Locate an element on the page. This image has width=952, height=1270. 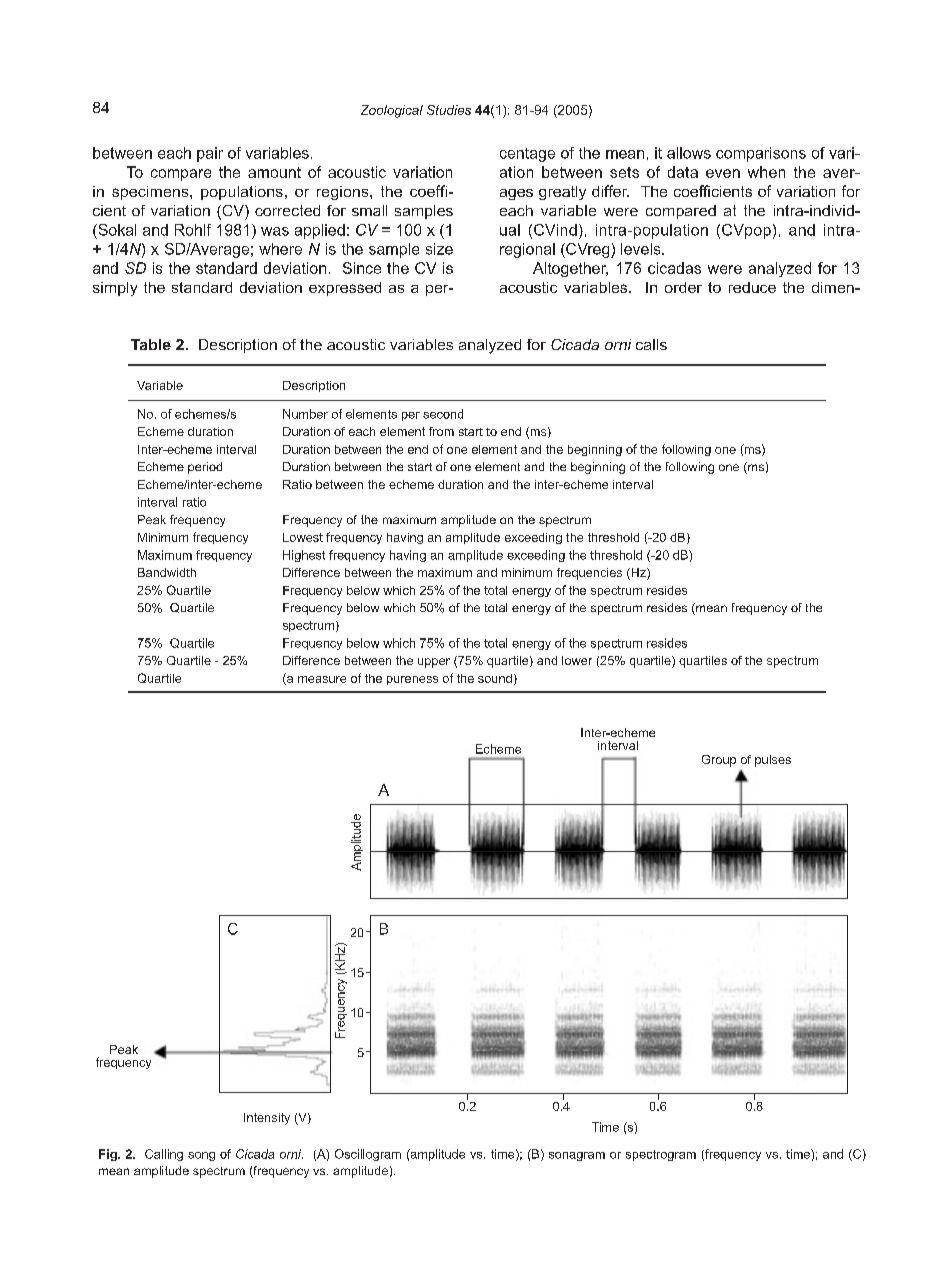
upper is located at coordinates (434, 663).
